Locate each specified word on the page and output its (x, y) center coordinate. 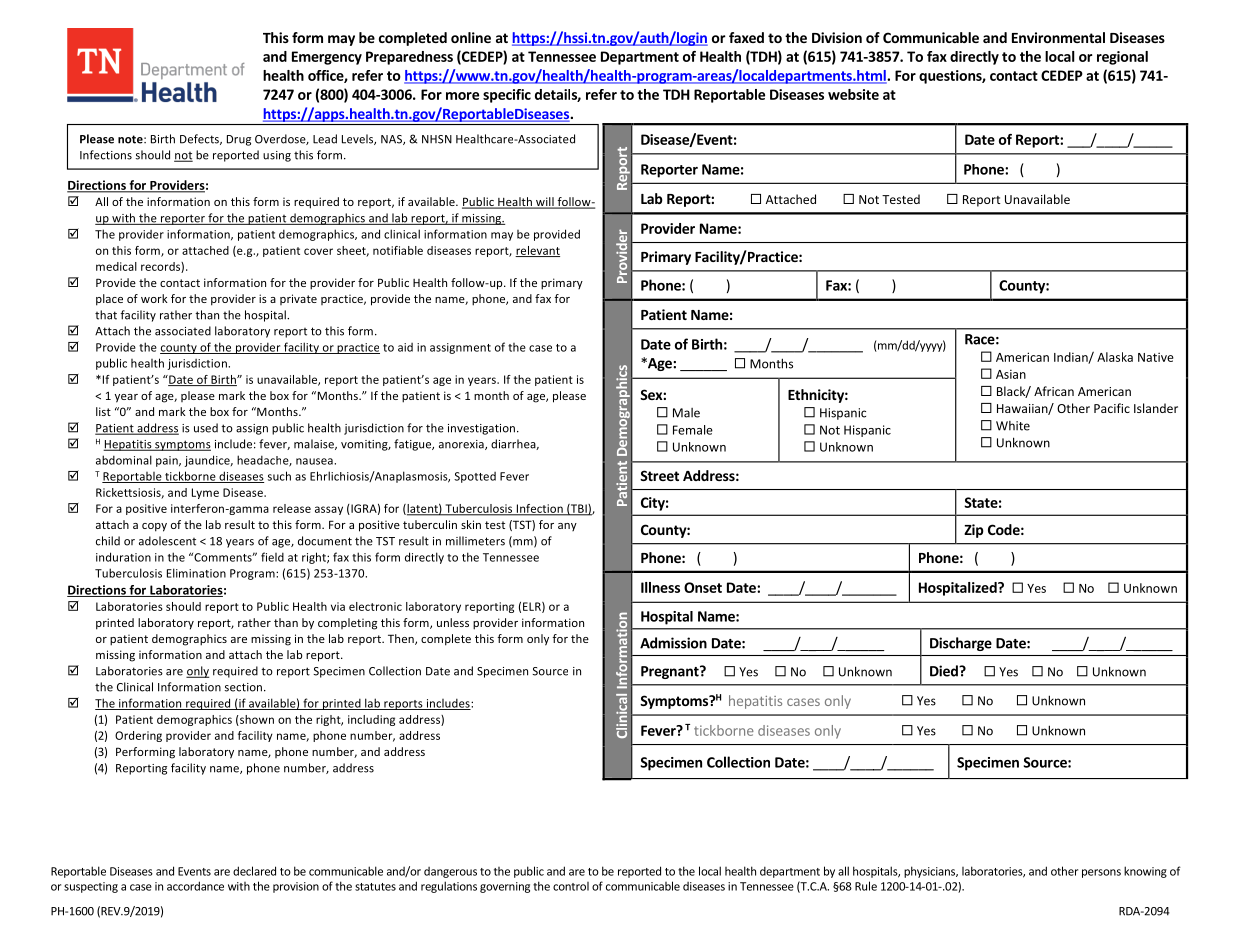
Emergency (327, 58)
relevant (537, 251)
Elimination (196, 573)
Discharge (961, 644)
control (571, 886)
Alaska (1115, 357)
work (154, 298)
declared (254, 871)
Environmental (1058, 37)
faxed (746, 37)
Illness (660, 587)
